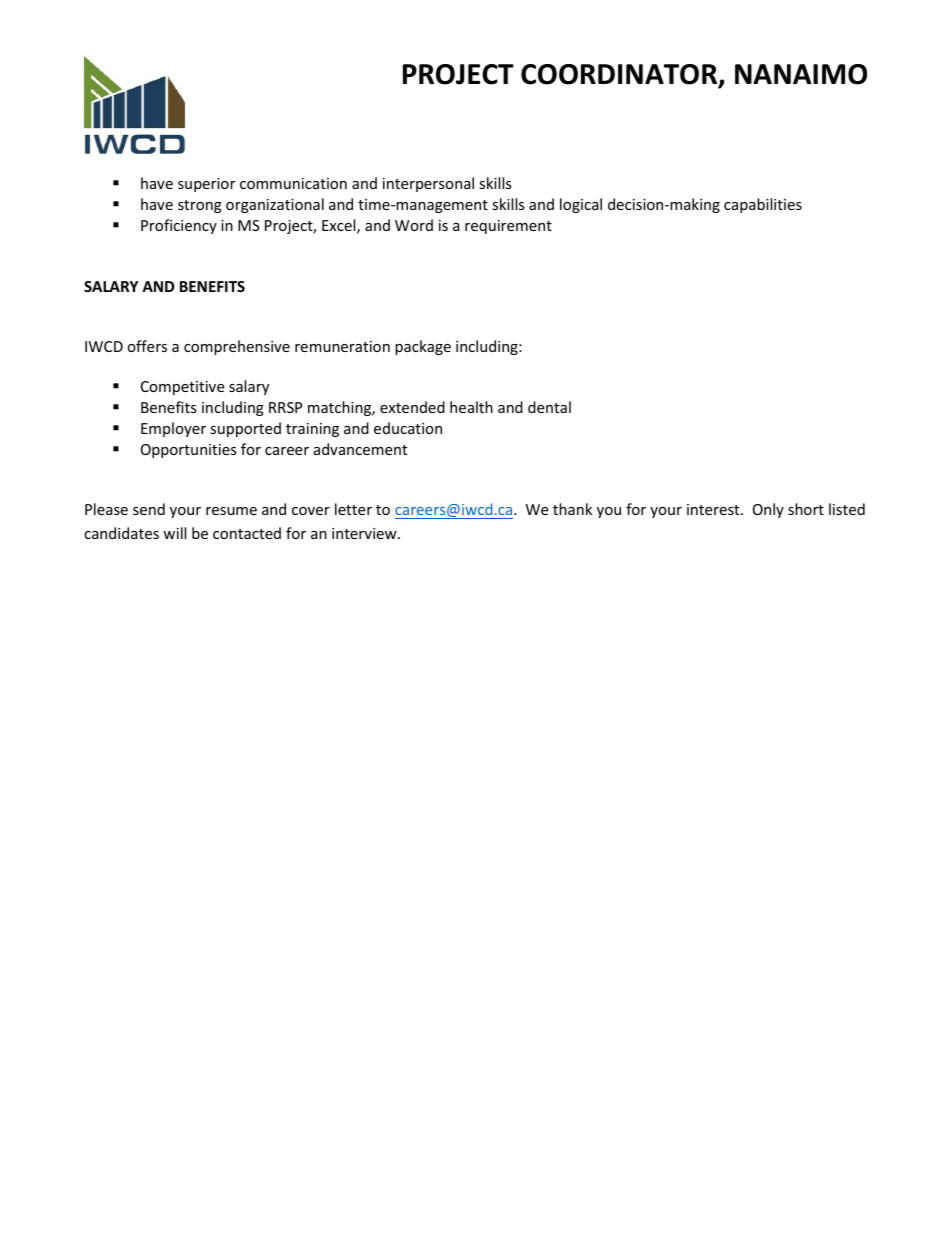 The image size is (952, 1233). Describe the element at coordinates (428, 184) in the screenshot. I see `interpersonal` at that location.
